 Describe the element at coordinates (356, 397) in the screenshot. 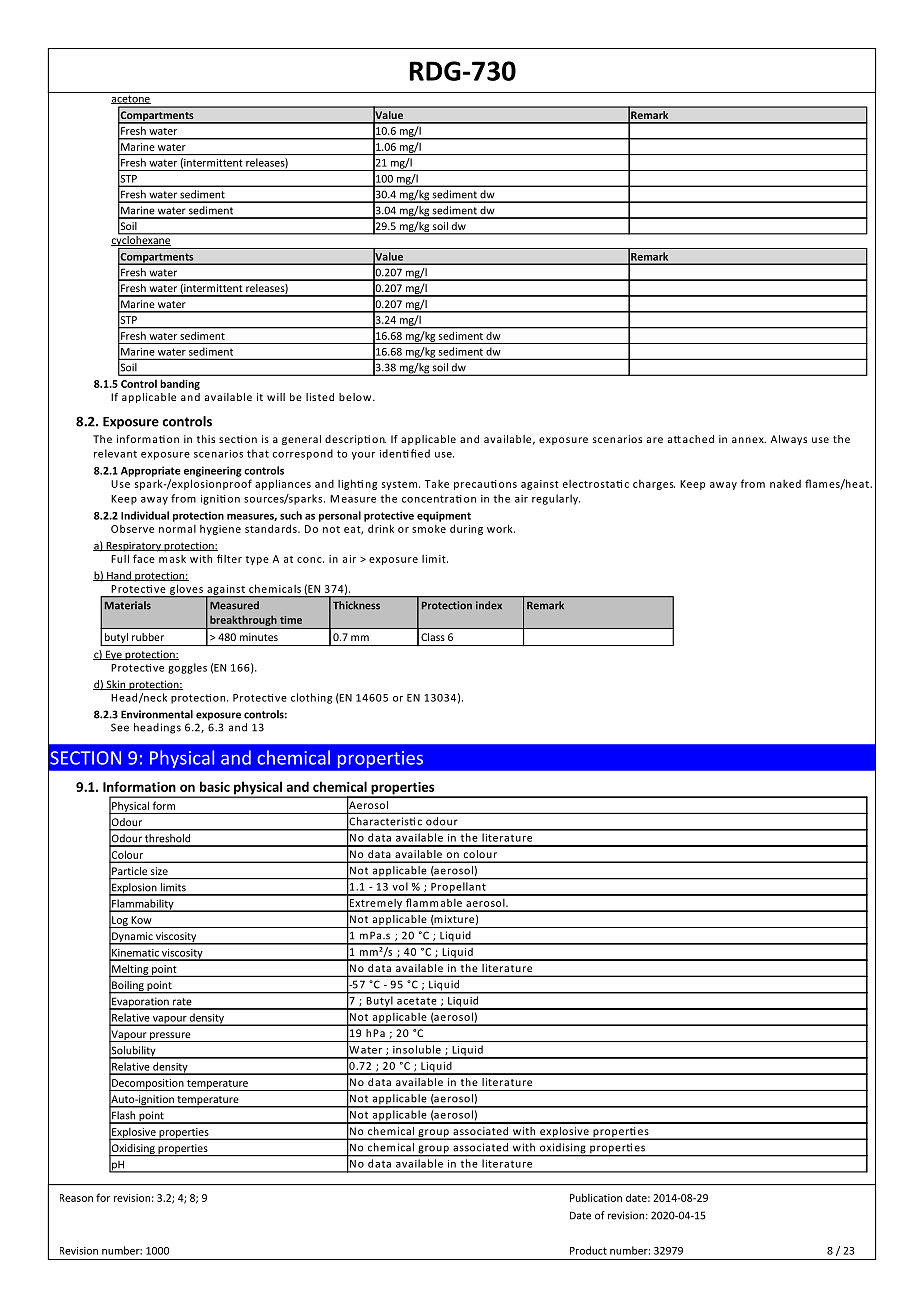

I see `below` at that location.
